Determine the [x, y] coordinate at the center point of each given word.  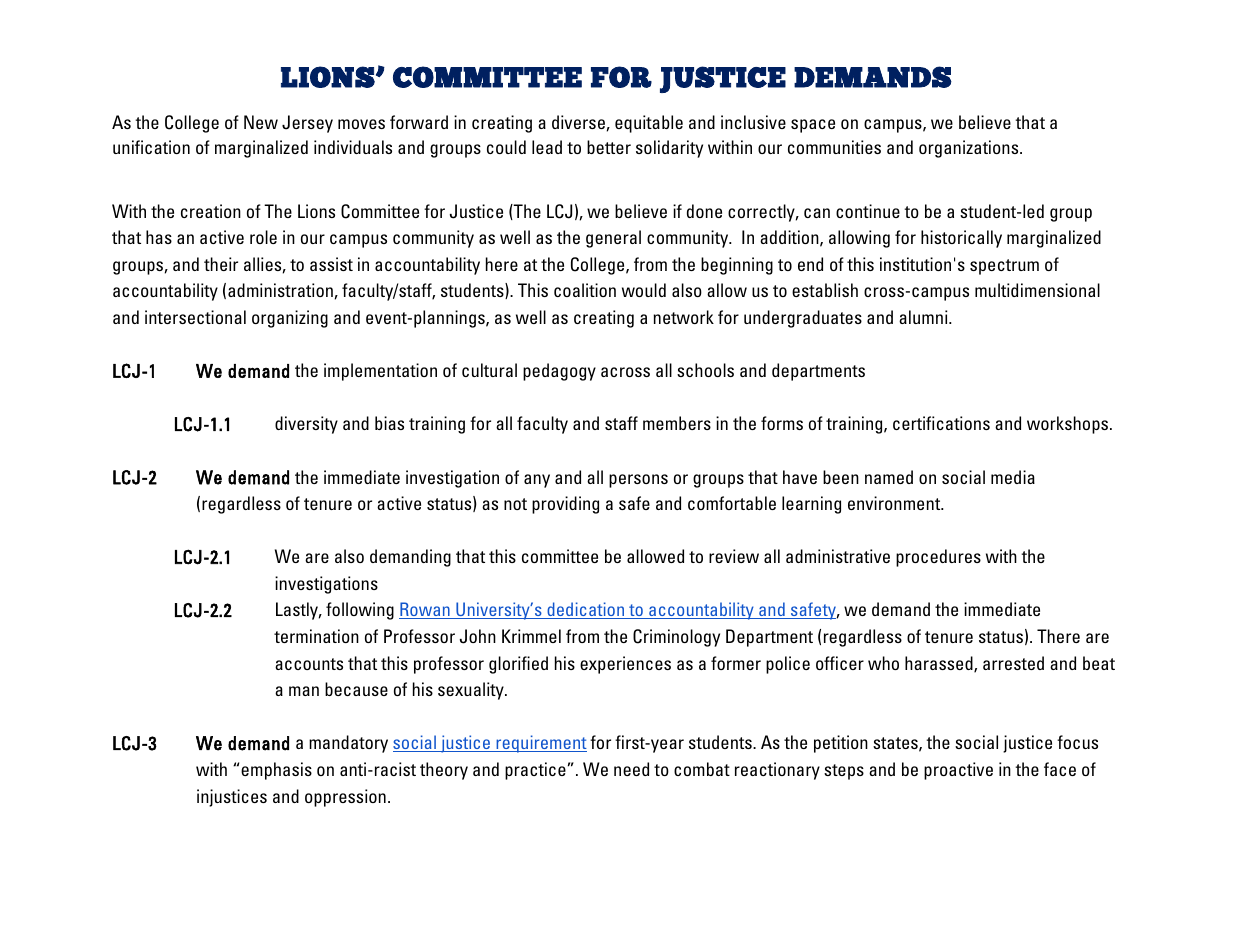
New [261, 122]
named [889, 477]
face [1060, 769]
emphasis [276, 771]
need [631, 769]
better [609, 147]
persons [638, 481]
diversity [306, 425]
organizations [970, 149]
